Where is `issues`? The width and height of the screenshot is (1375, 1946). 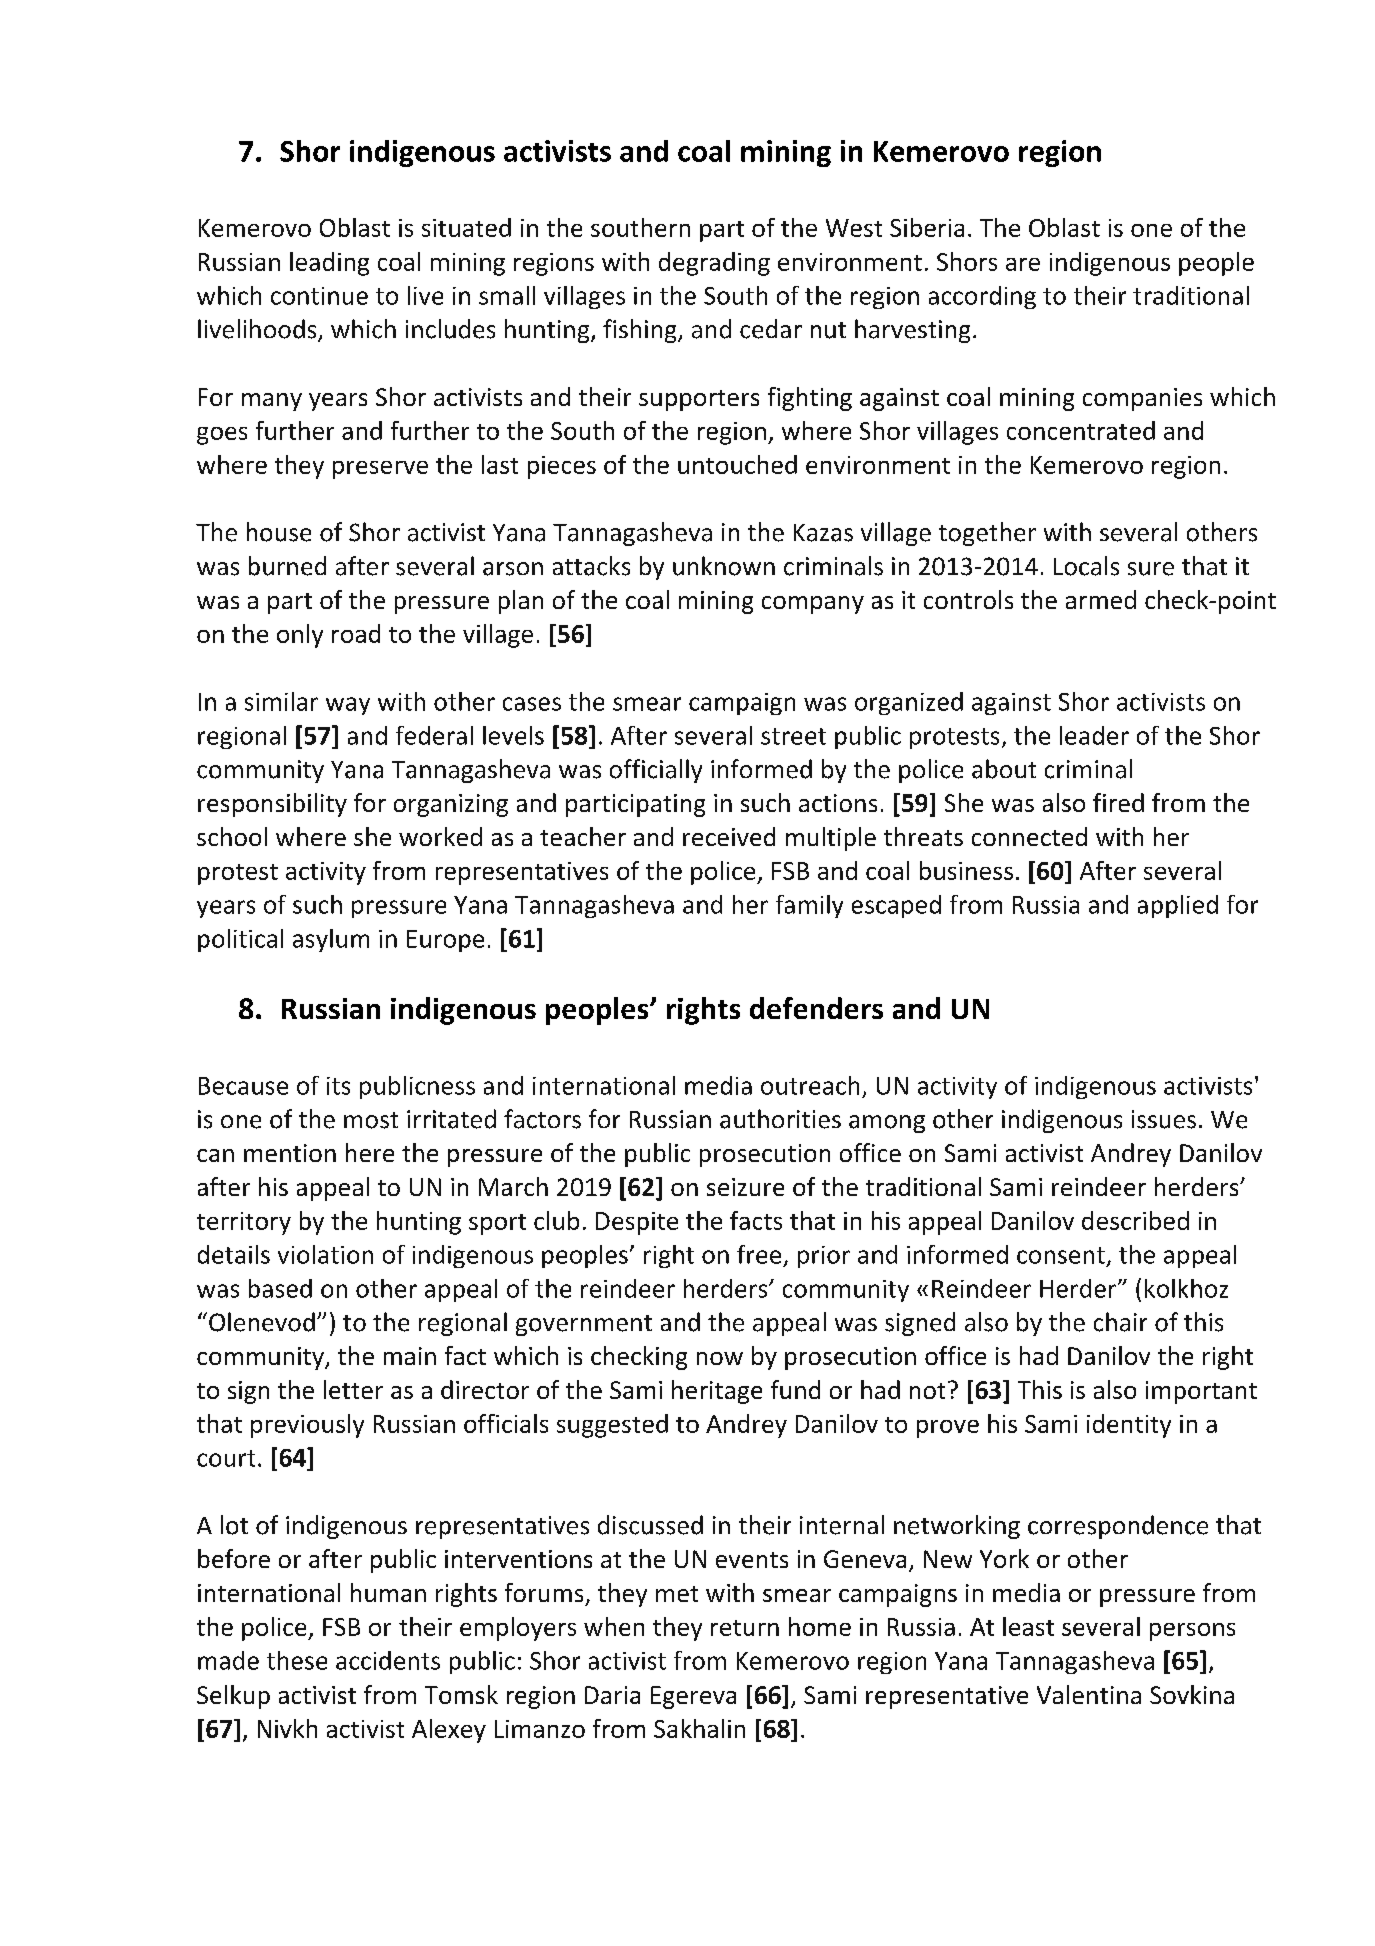 issues is located at coordinates (1164, 1119).
